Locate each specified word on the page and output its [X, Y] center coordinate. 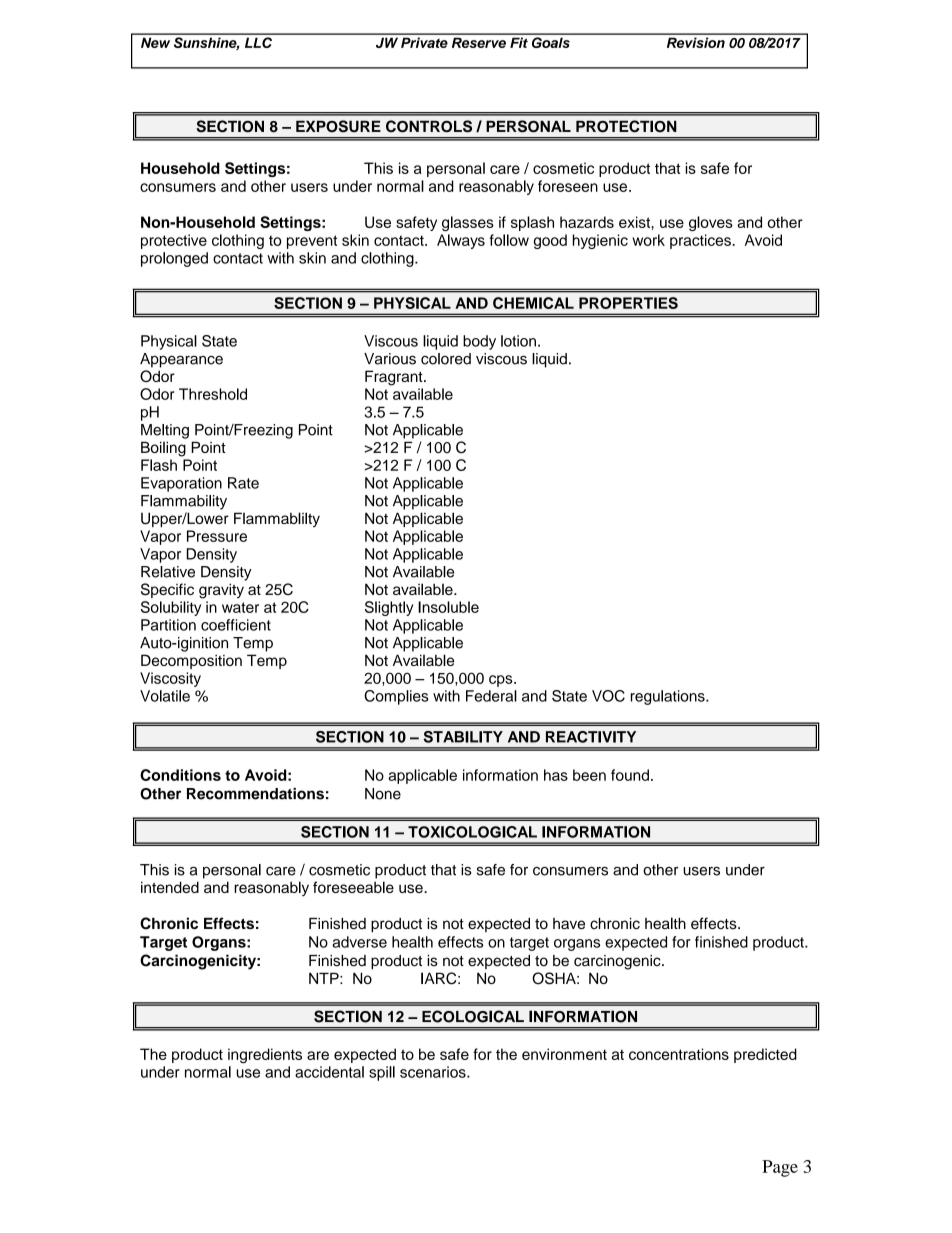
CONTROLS [429, 126]
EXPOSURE [338, 126]
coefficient [236, 625]
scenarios [434, 1072]
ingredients [265, 1055]
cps [502, 681]
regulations [669, 697]
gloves [711, 223]
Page [780, 1168]
